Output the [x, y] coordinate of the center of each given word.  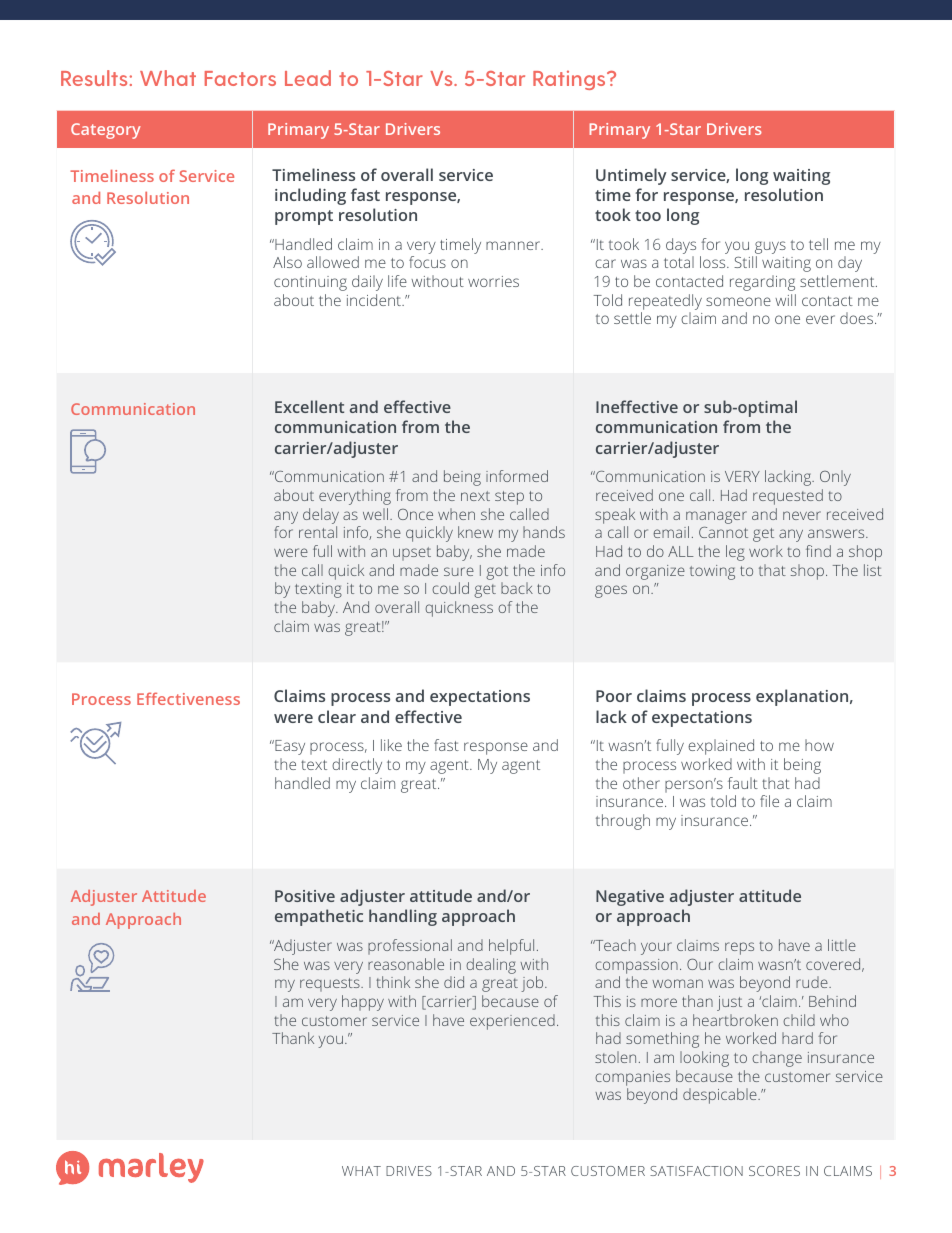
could [450, 588]
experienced [512, 1022]
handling [403, 917]
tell [818, 244]
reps [739, 948]
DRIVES [409, 1171]
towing [712, 572]
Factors [240, 78]
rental [318, 532]
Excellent [309, 406]
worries [493, 281]
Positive [305, 896]
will [785, 300]
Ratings [570, 80]
